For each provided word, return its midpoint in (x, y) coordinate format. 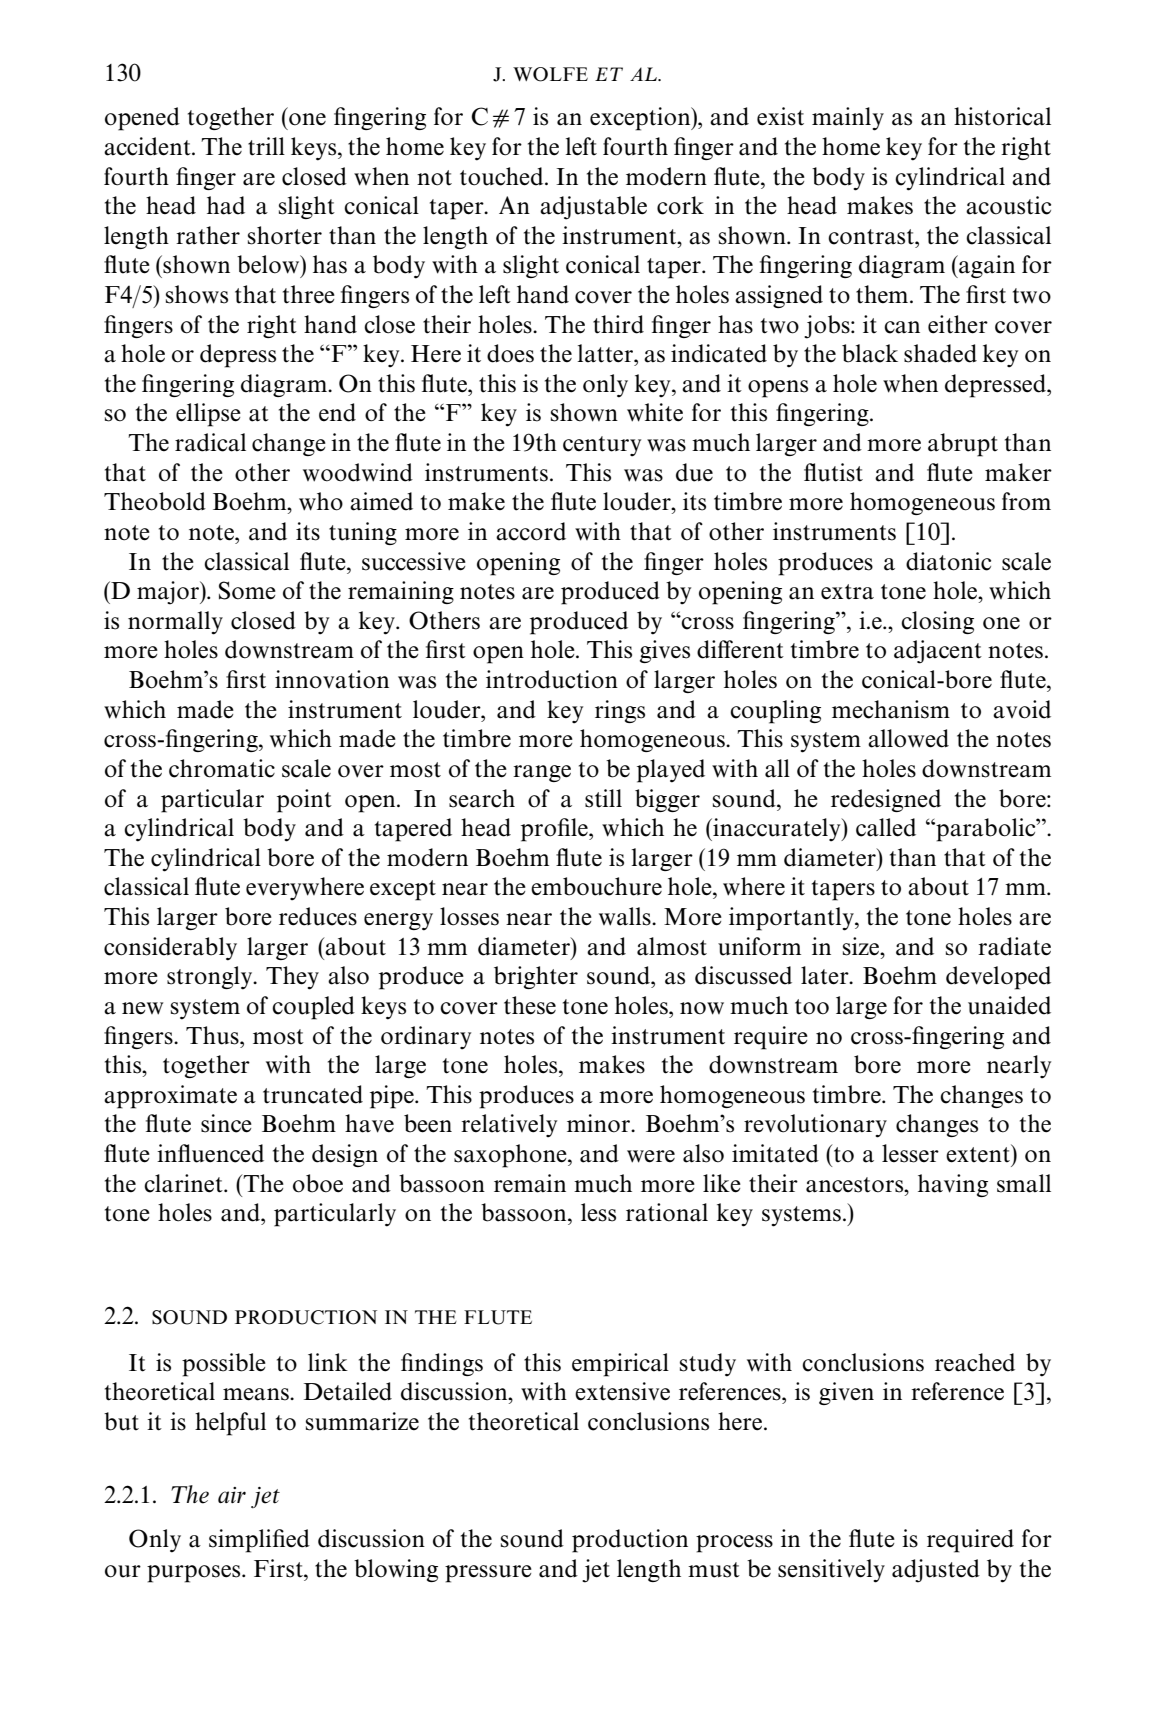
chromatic (222, 768)
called (886, 827)
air (232, 1495)
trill (266, 146)
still (603, 798)
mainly (848, 119)
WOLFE (550, 74)
